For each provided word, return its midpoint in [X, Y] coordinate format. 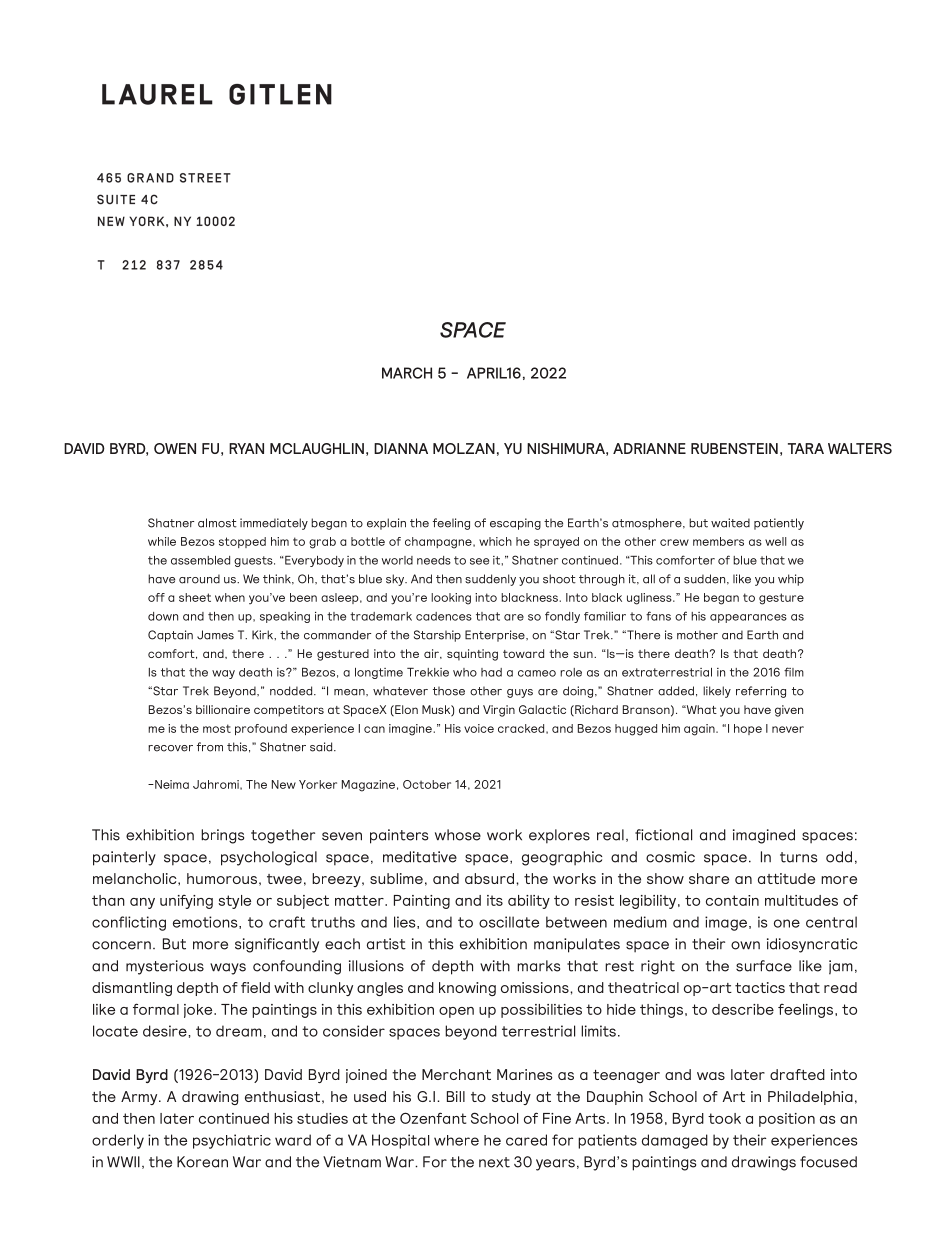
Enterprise [496, 636]
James [215, 635]
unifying [186, 902]
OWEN [175, 448]
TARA [806, 448]
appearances [748, 618]
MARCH [407, 373]
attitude [786, 878]
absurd [489, 878]
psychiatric [232, 1141]
